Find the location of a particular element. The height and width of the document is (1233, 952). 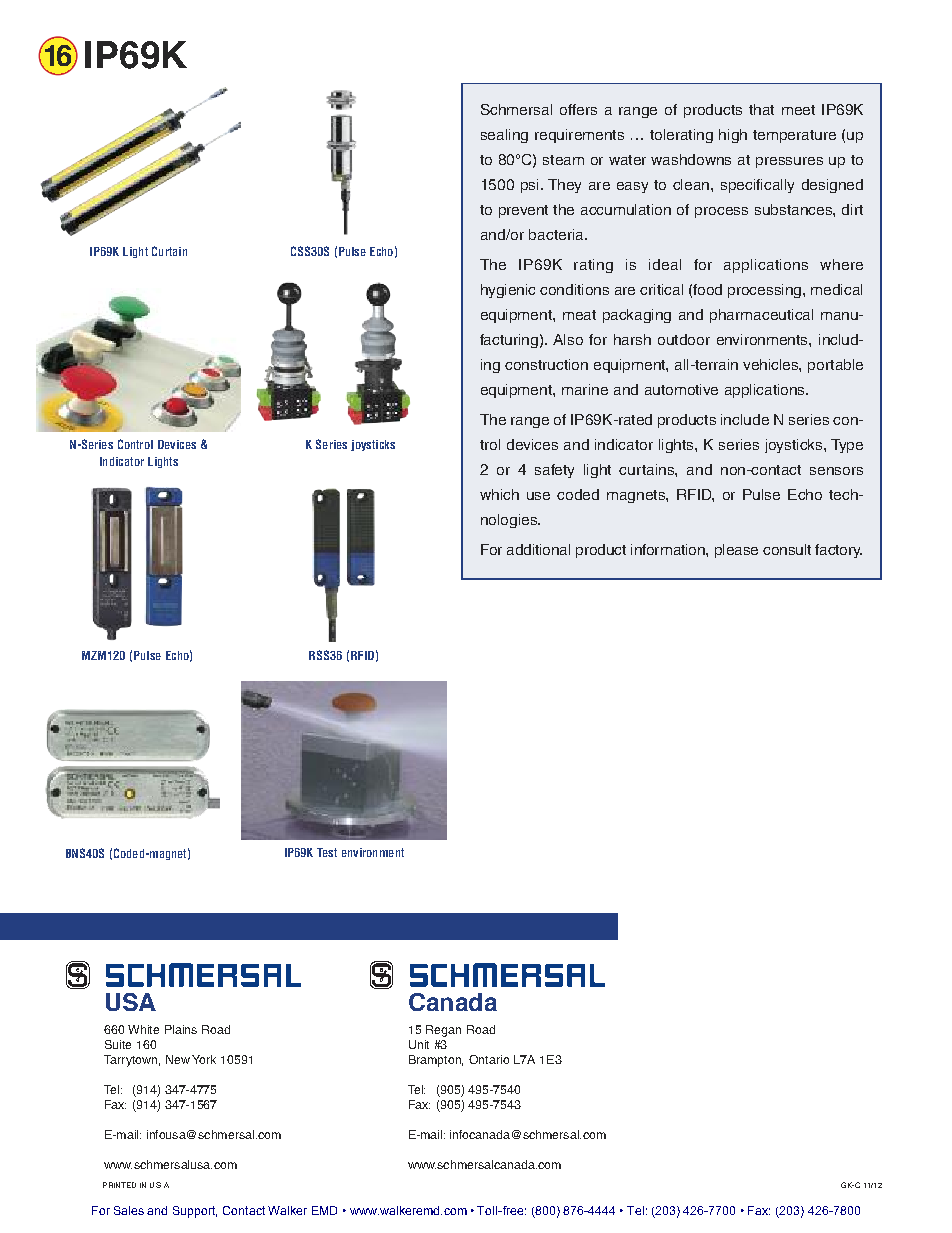

PRINTED is located at coordinates (119, 1185).
